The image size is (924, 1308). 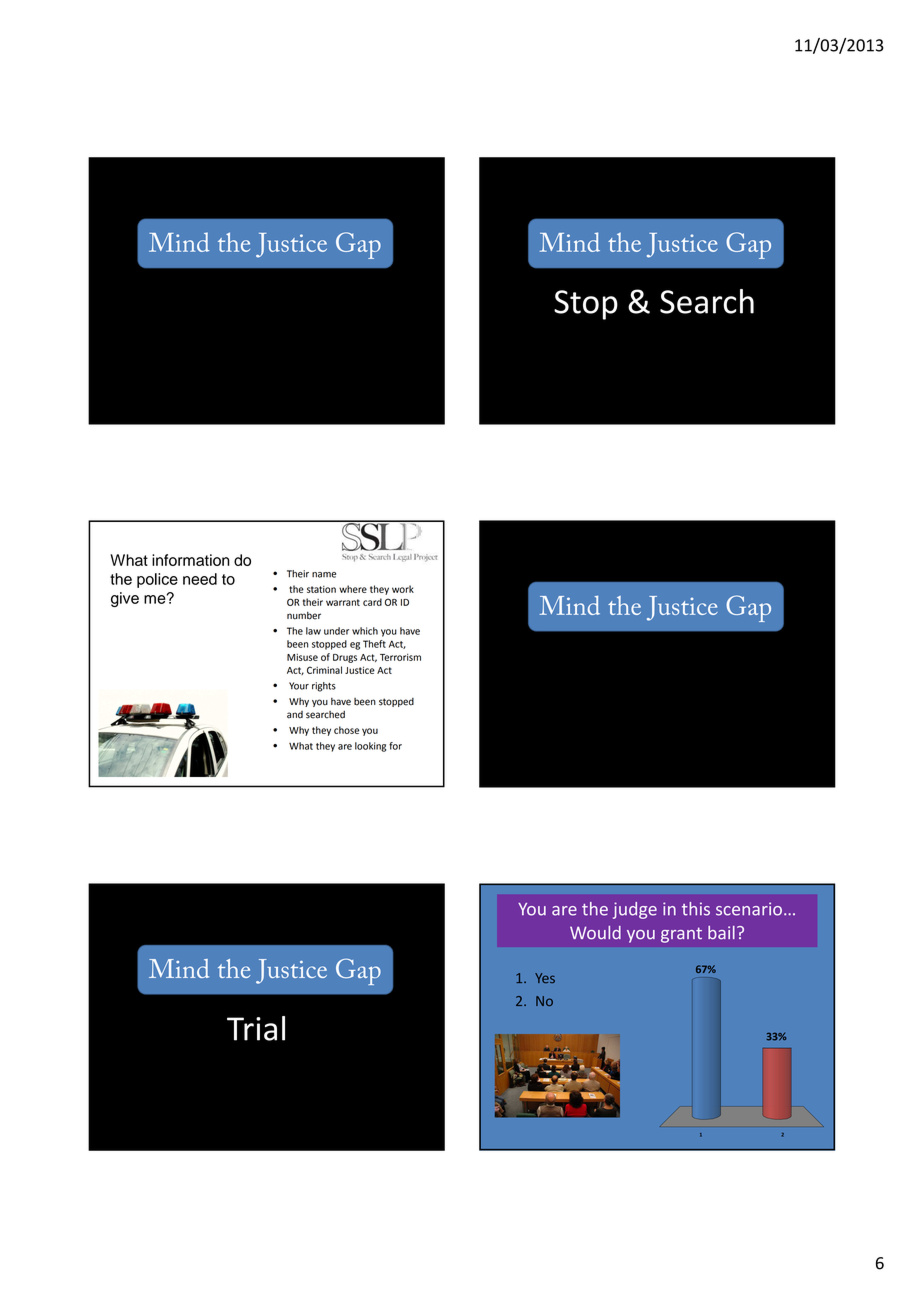 I want to click on Theft, so click(x=374, y=644).
